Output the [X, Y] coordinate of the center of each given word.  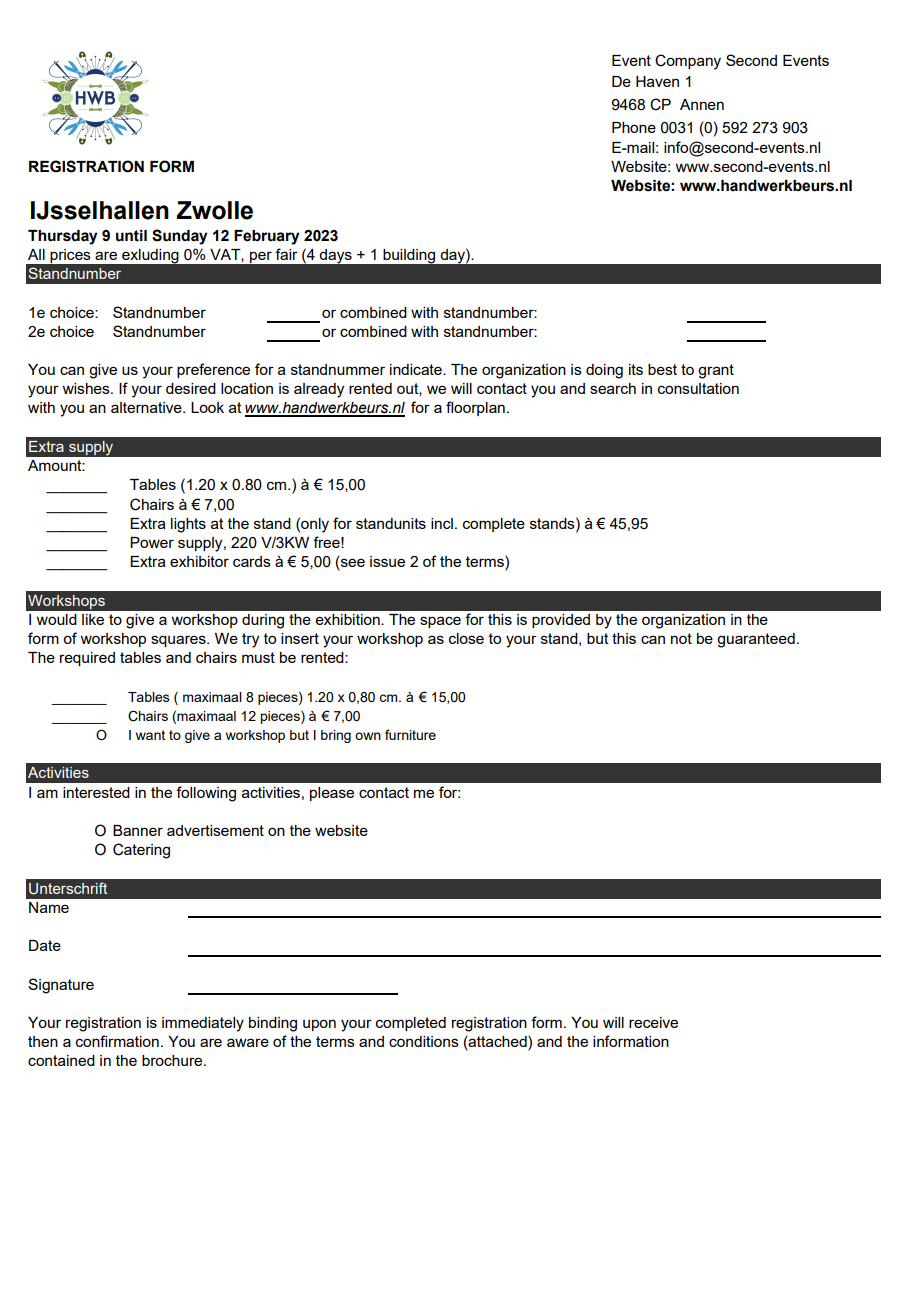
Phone [634, 127]
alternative [147, 407]
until [131, 236]
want [150, 735]
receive [653, 1022]
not [681, 638]
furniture [410, 734]
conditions [424, 1041]
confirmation [117, 1041]
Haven [657, 81]
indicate [417, 369]
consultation [698, 388]
